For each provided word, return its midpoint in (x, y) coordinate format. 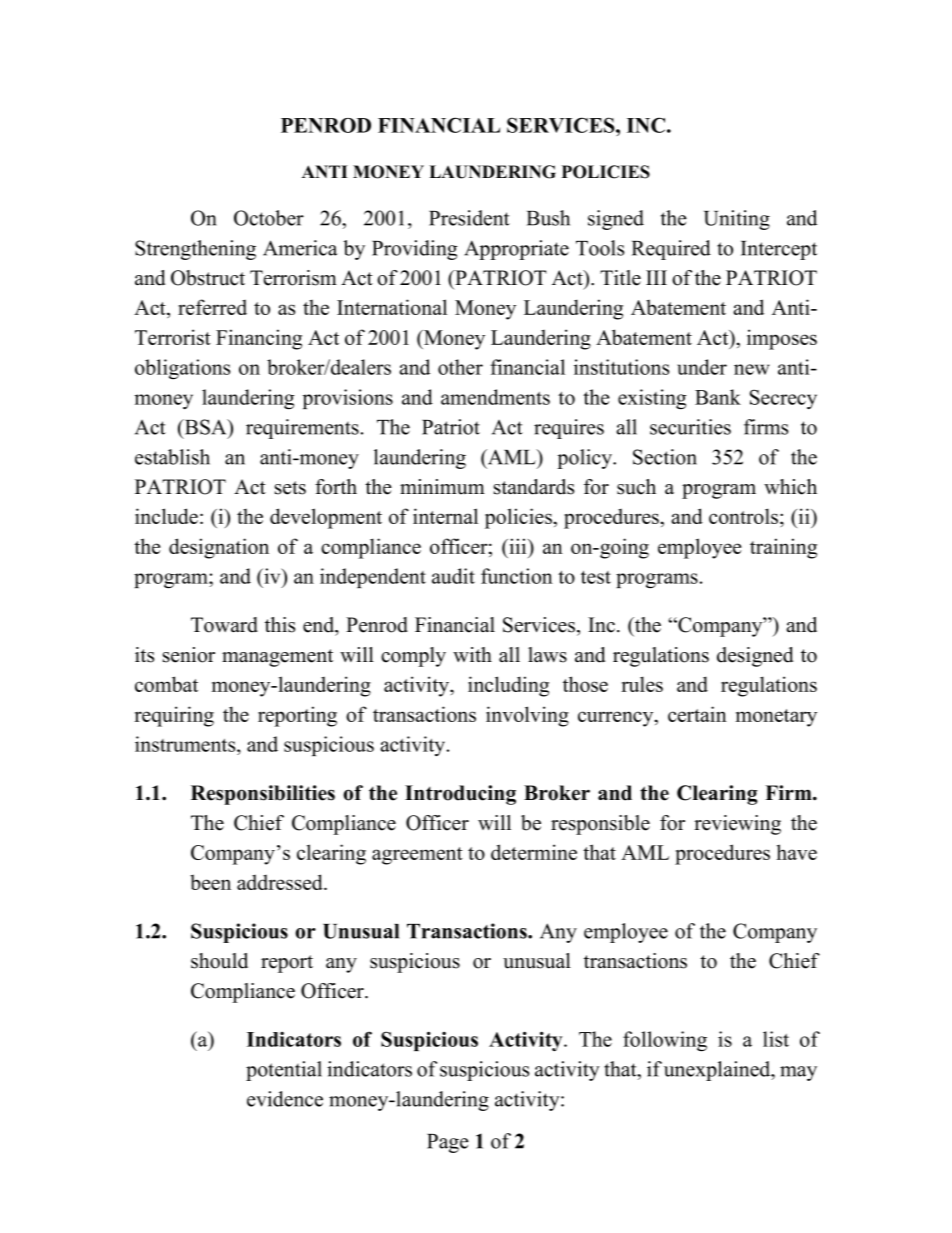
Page (448, 1143)
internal (445, 516)
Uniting (737, 220)
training (783, 548)
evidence (285, 1099)
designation (219, 548)
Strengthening (195, 250)
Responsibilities (263, 795)
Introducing (460, 795)
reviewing (737, 825)
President (469, 218)
